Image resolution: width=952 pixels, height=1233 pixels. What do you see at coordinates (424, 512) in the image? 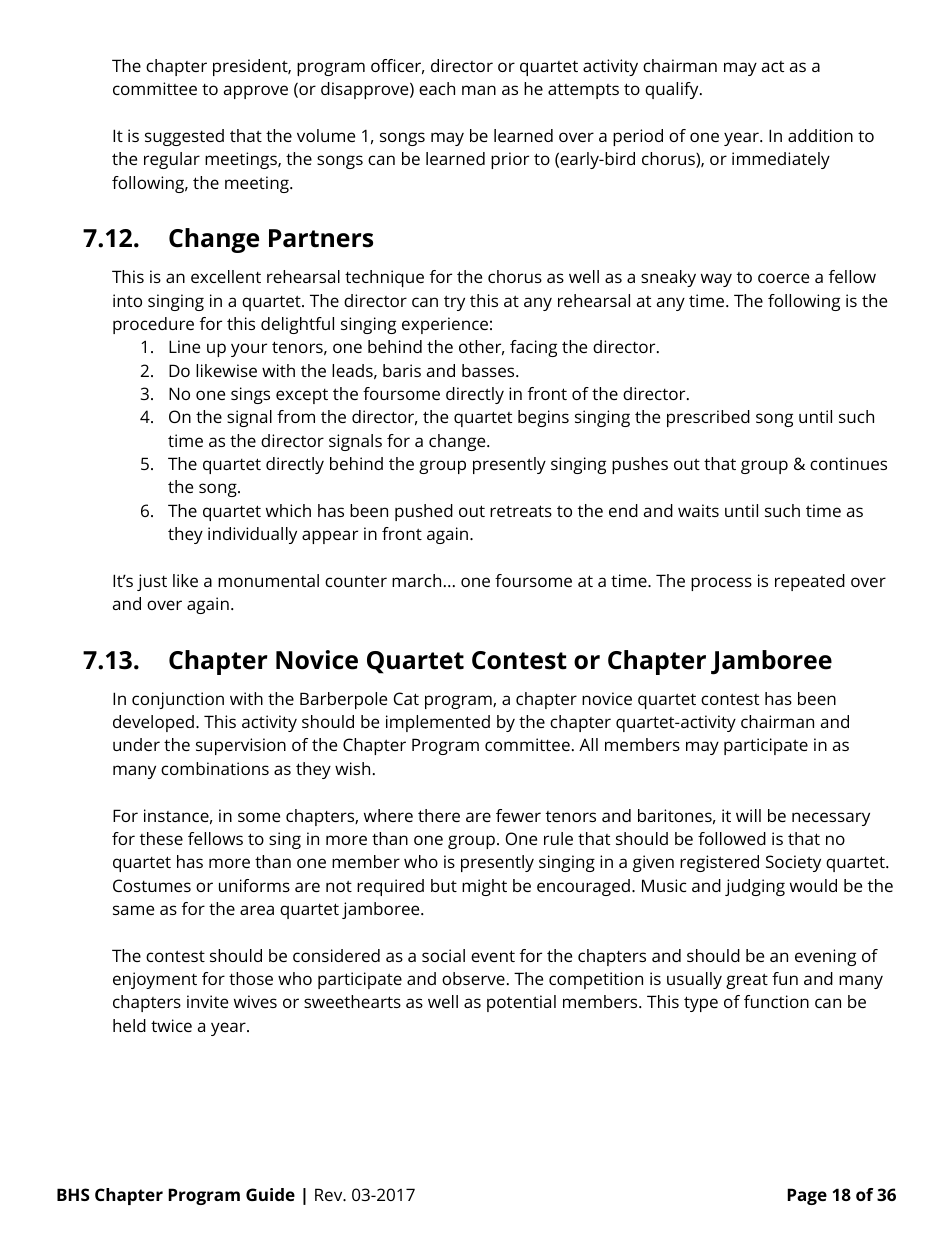
I see `pushed` at bounding box center [424, 512].
